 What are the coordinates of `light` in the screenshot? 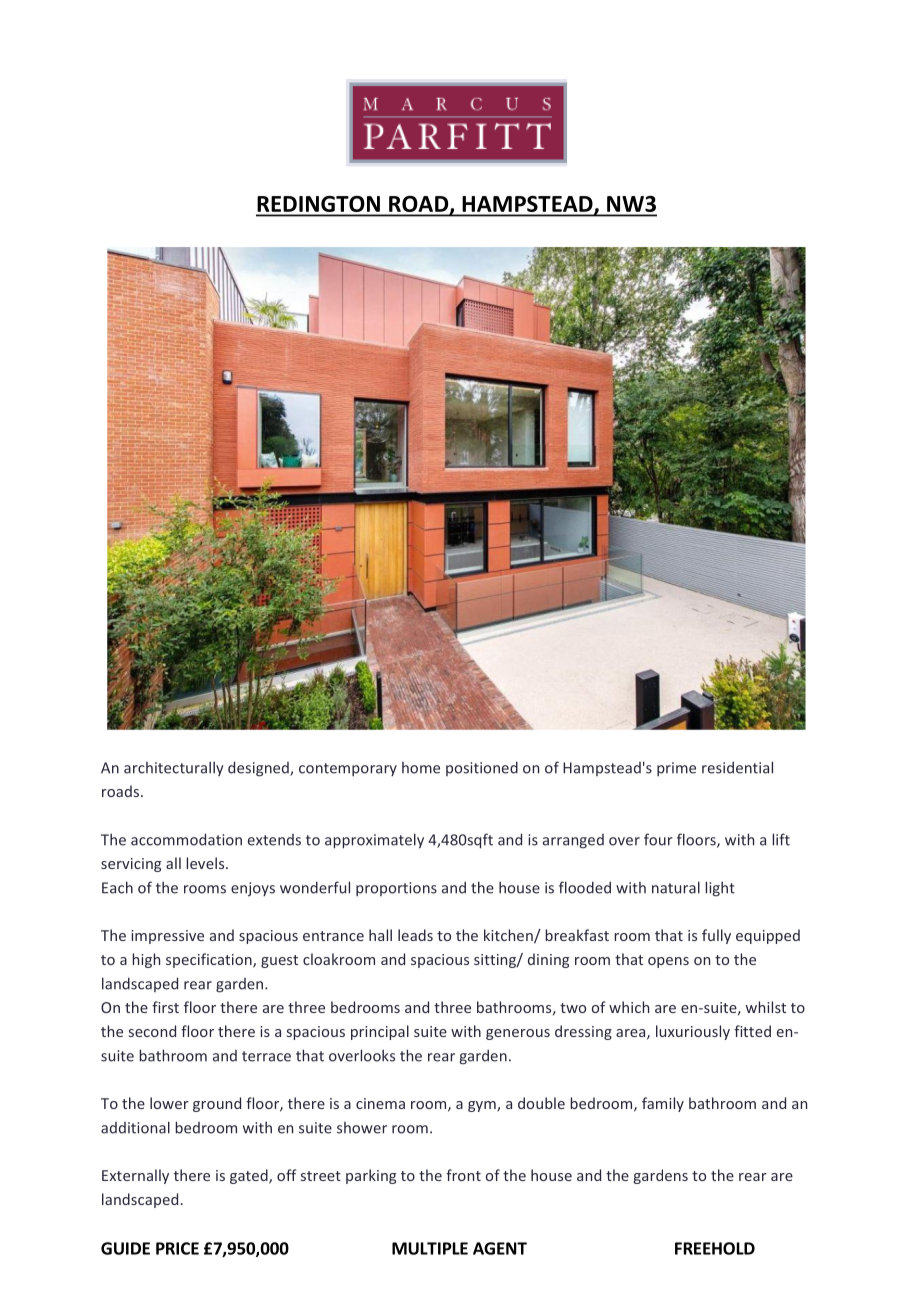 It's located at (720, 889).
